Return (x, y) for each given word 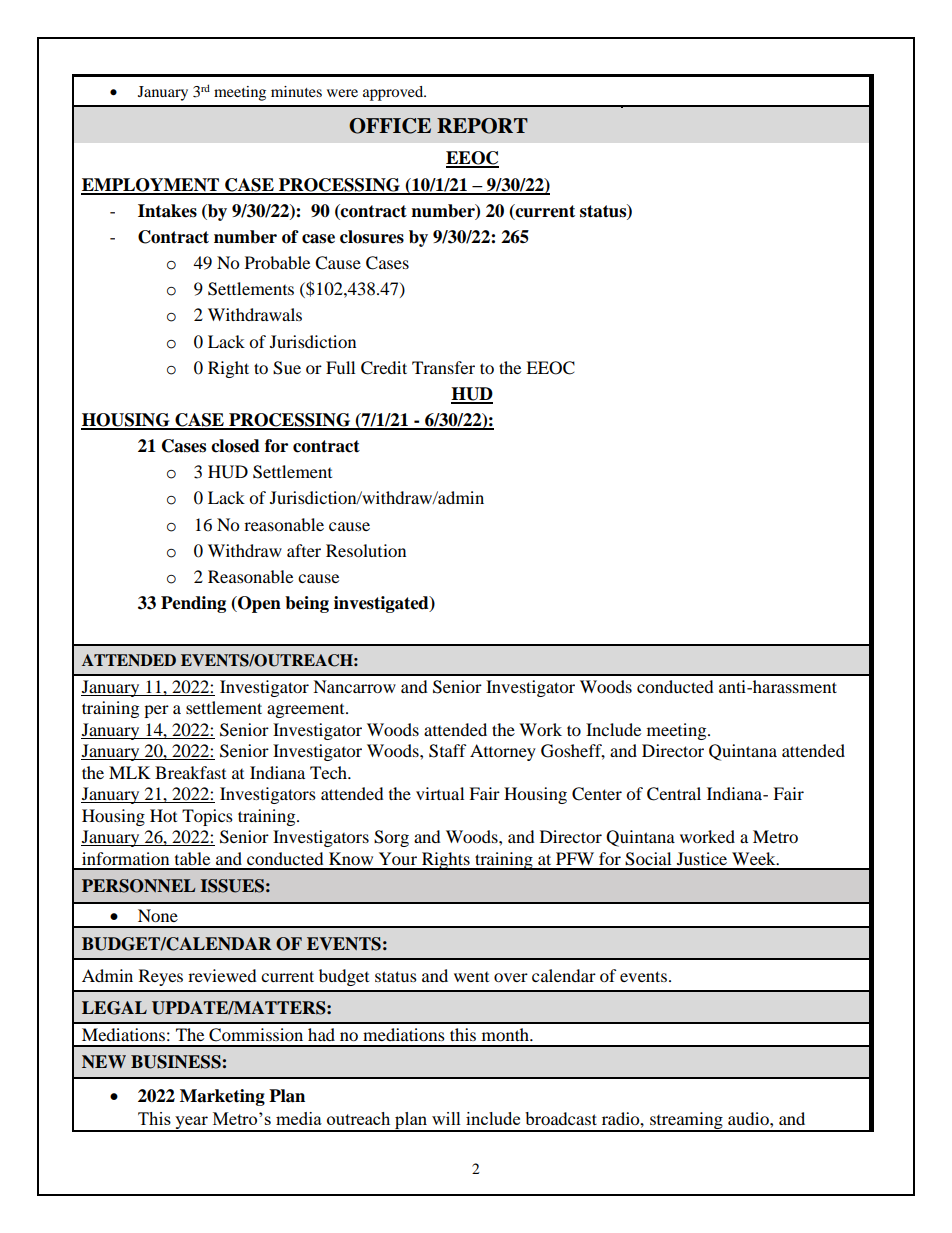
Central (674, 794)
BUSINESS (176, 1062)
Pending (193, 604)
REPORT (482, 126)
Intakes (167, 211)
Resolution (366, 550)
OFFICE (390, 126)
